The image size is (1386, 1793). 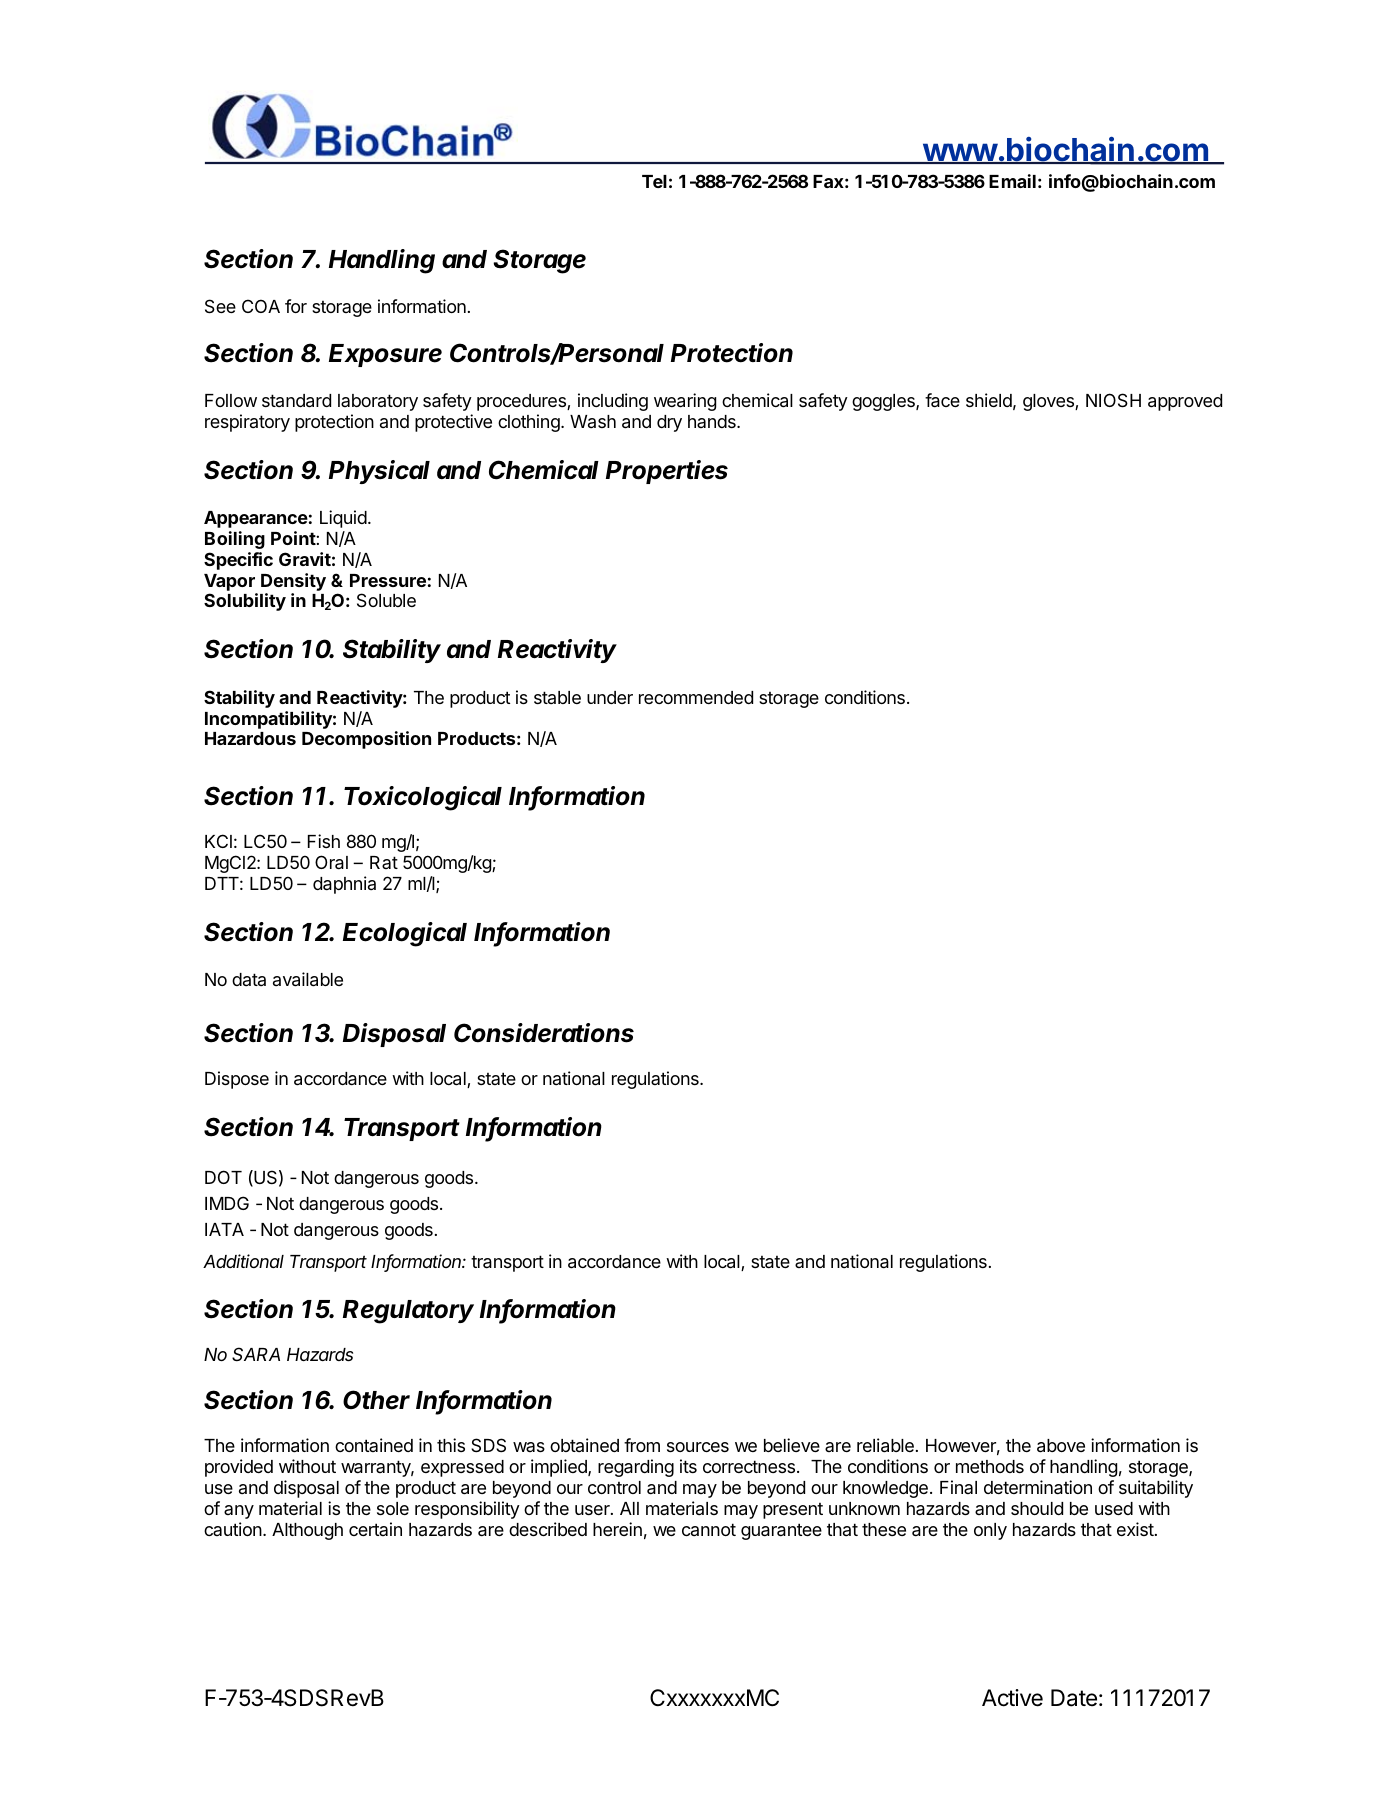 What do you see at coordinates (667, 472) in the image?
I see `Properties` at bounding box center [667, 472].
